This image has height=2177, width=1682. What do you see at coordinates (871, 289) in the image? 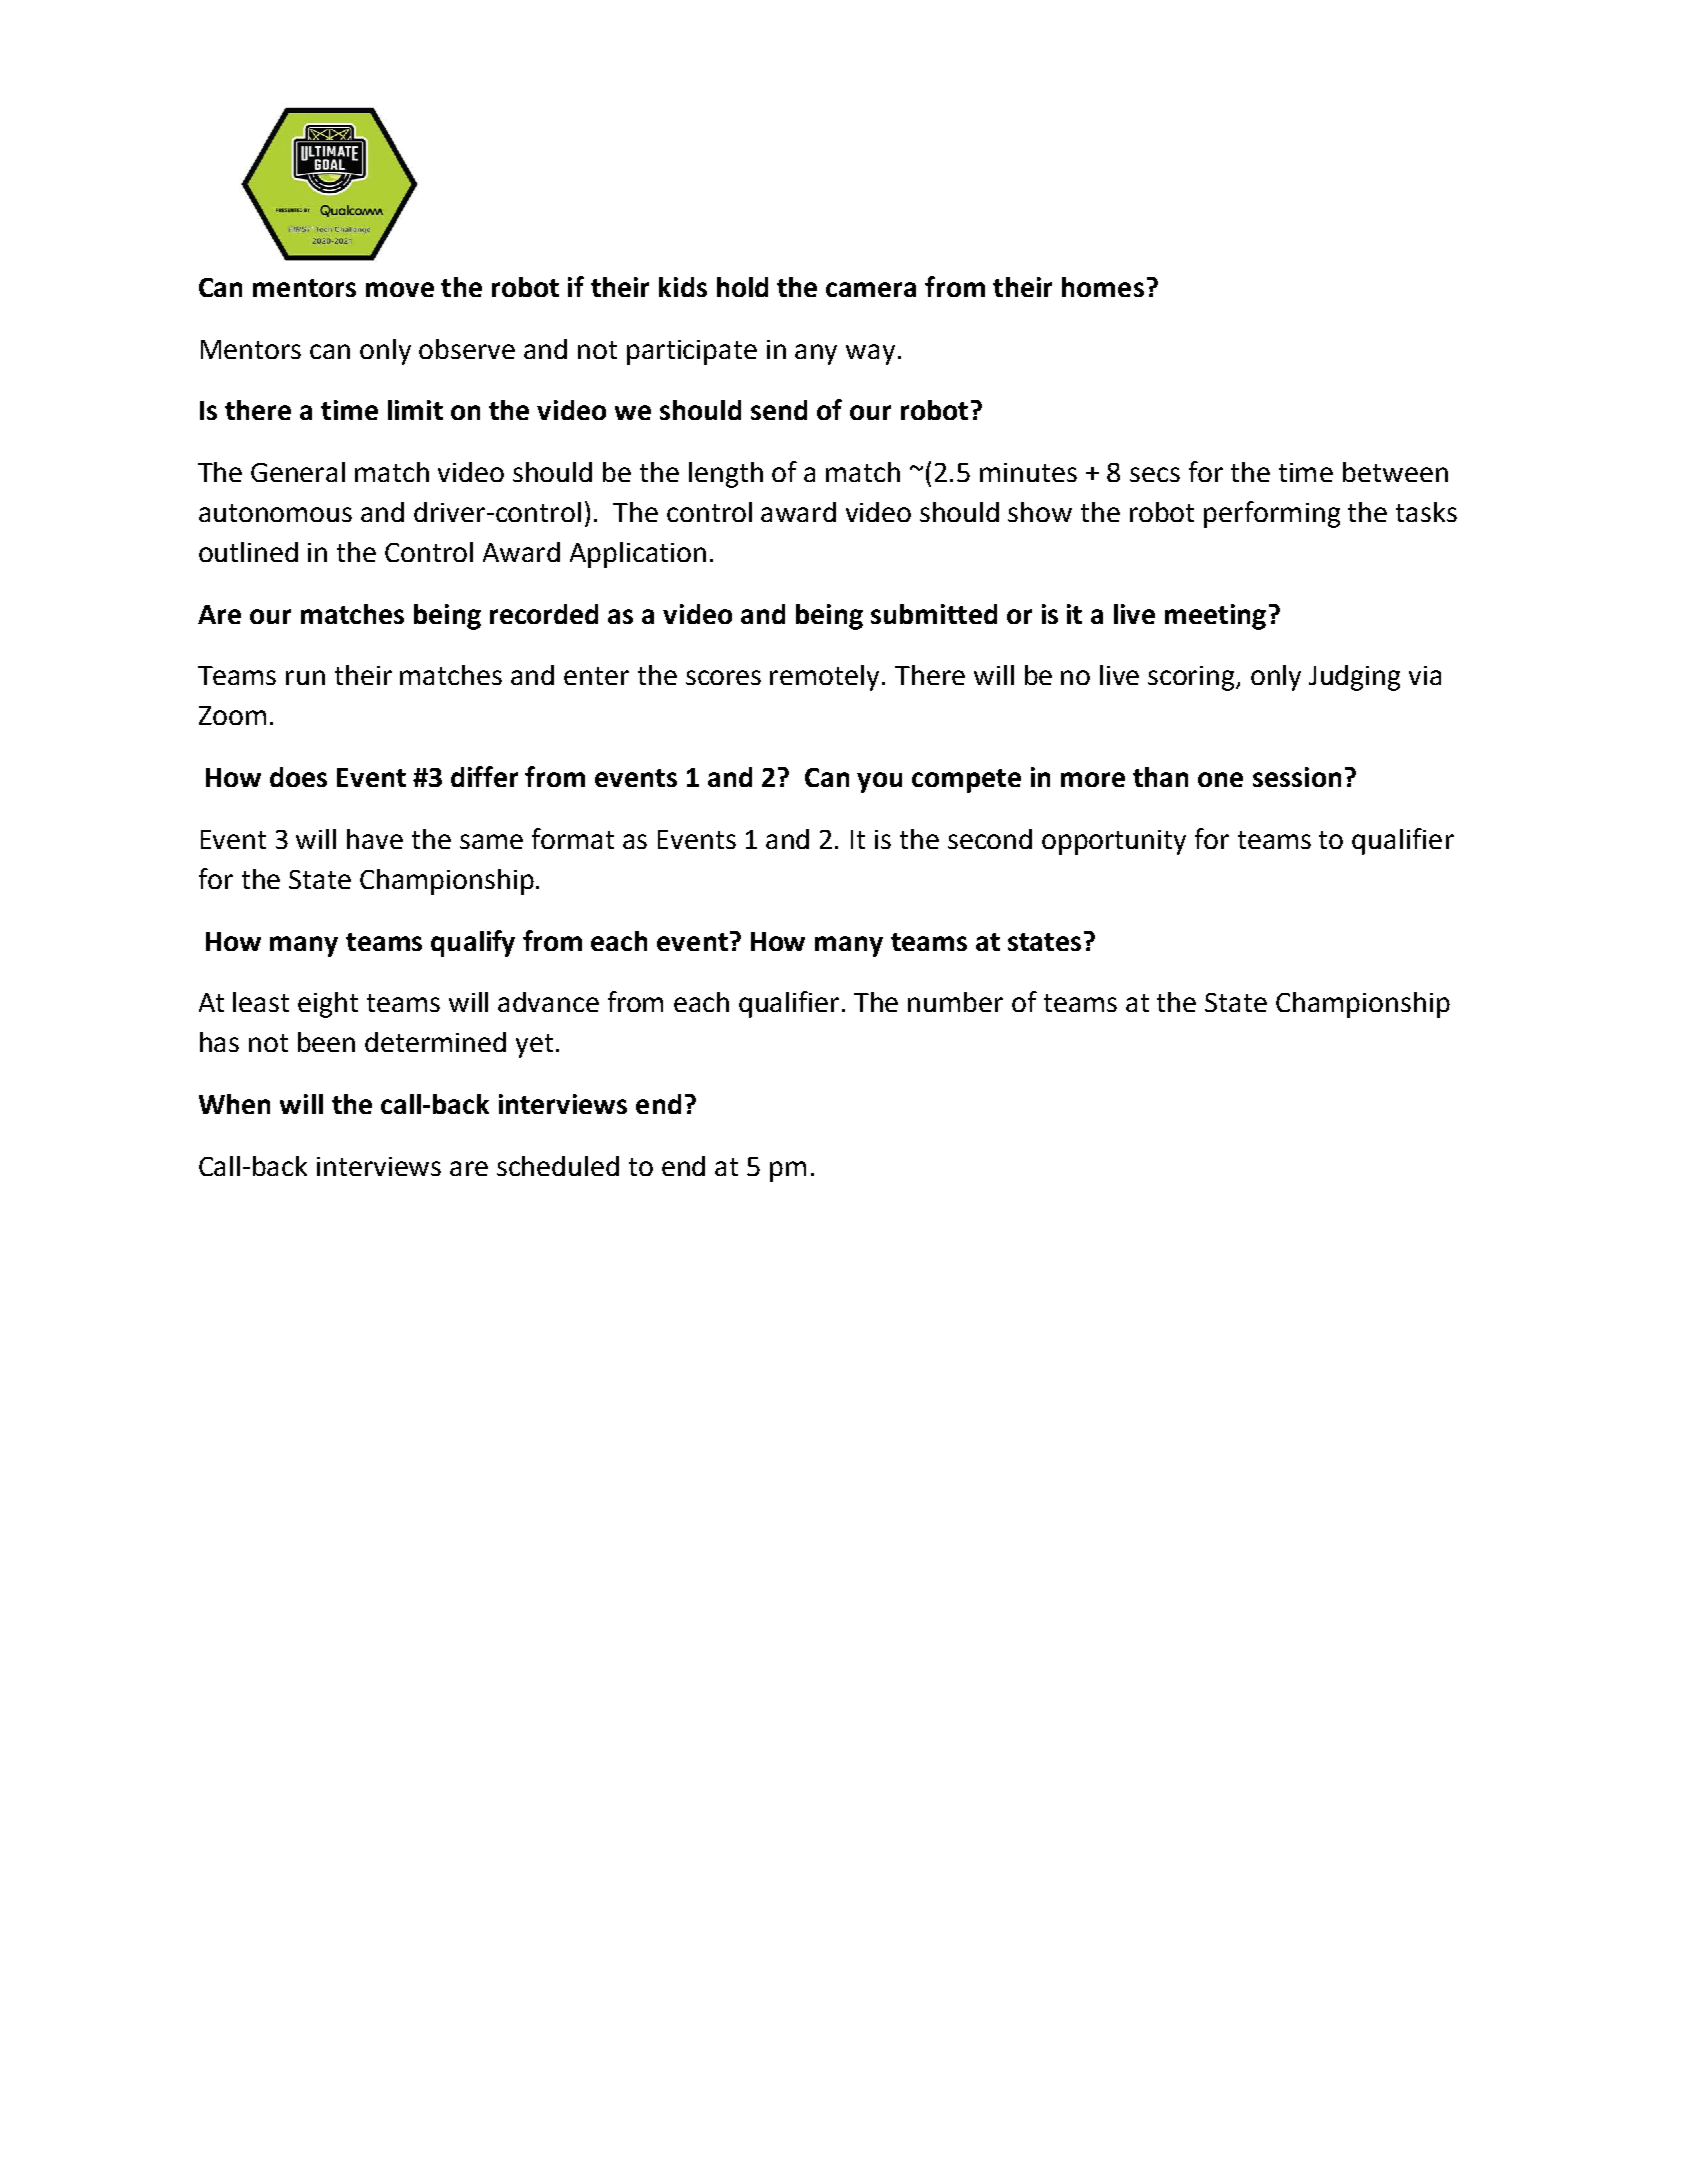
I see `camera` at bounding box center [871, 289].
